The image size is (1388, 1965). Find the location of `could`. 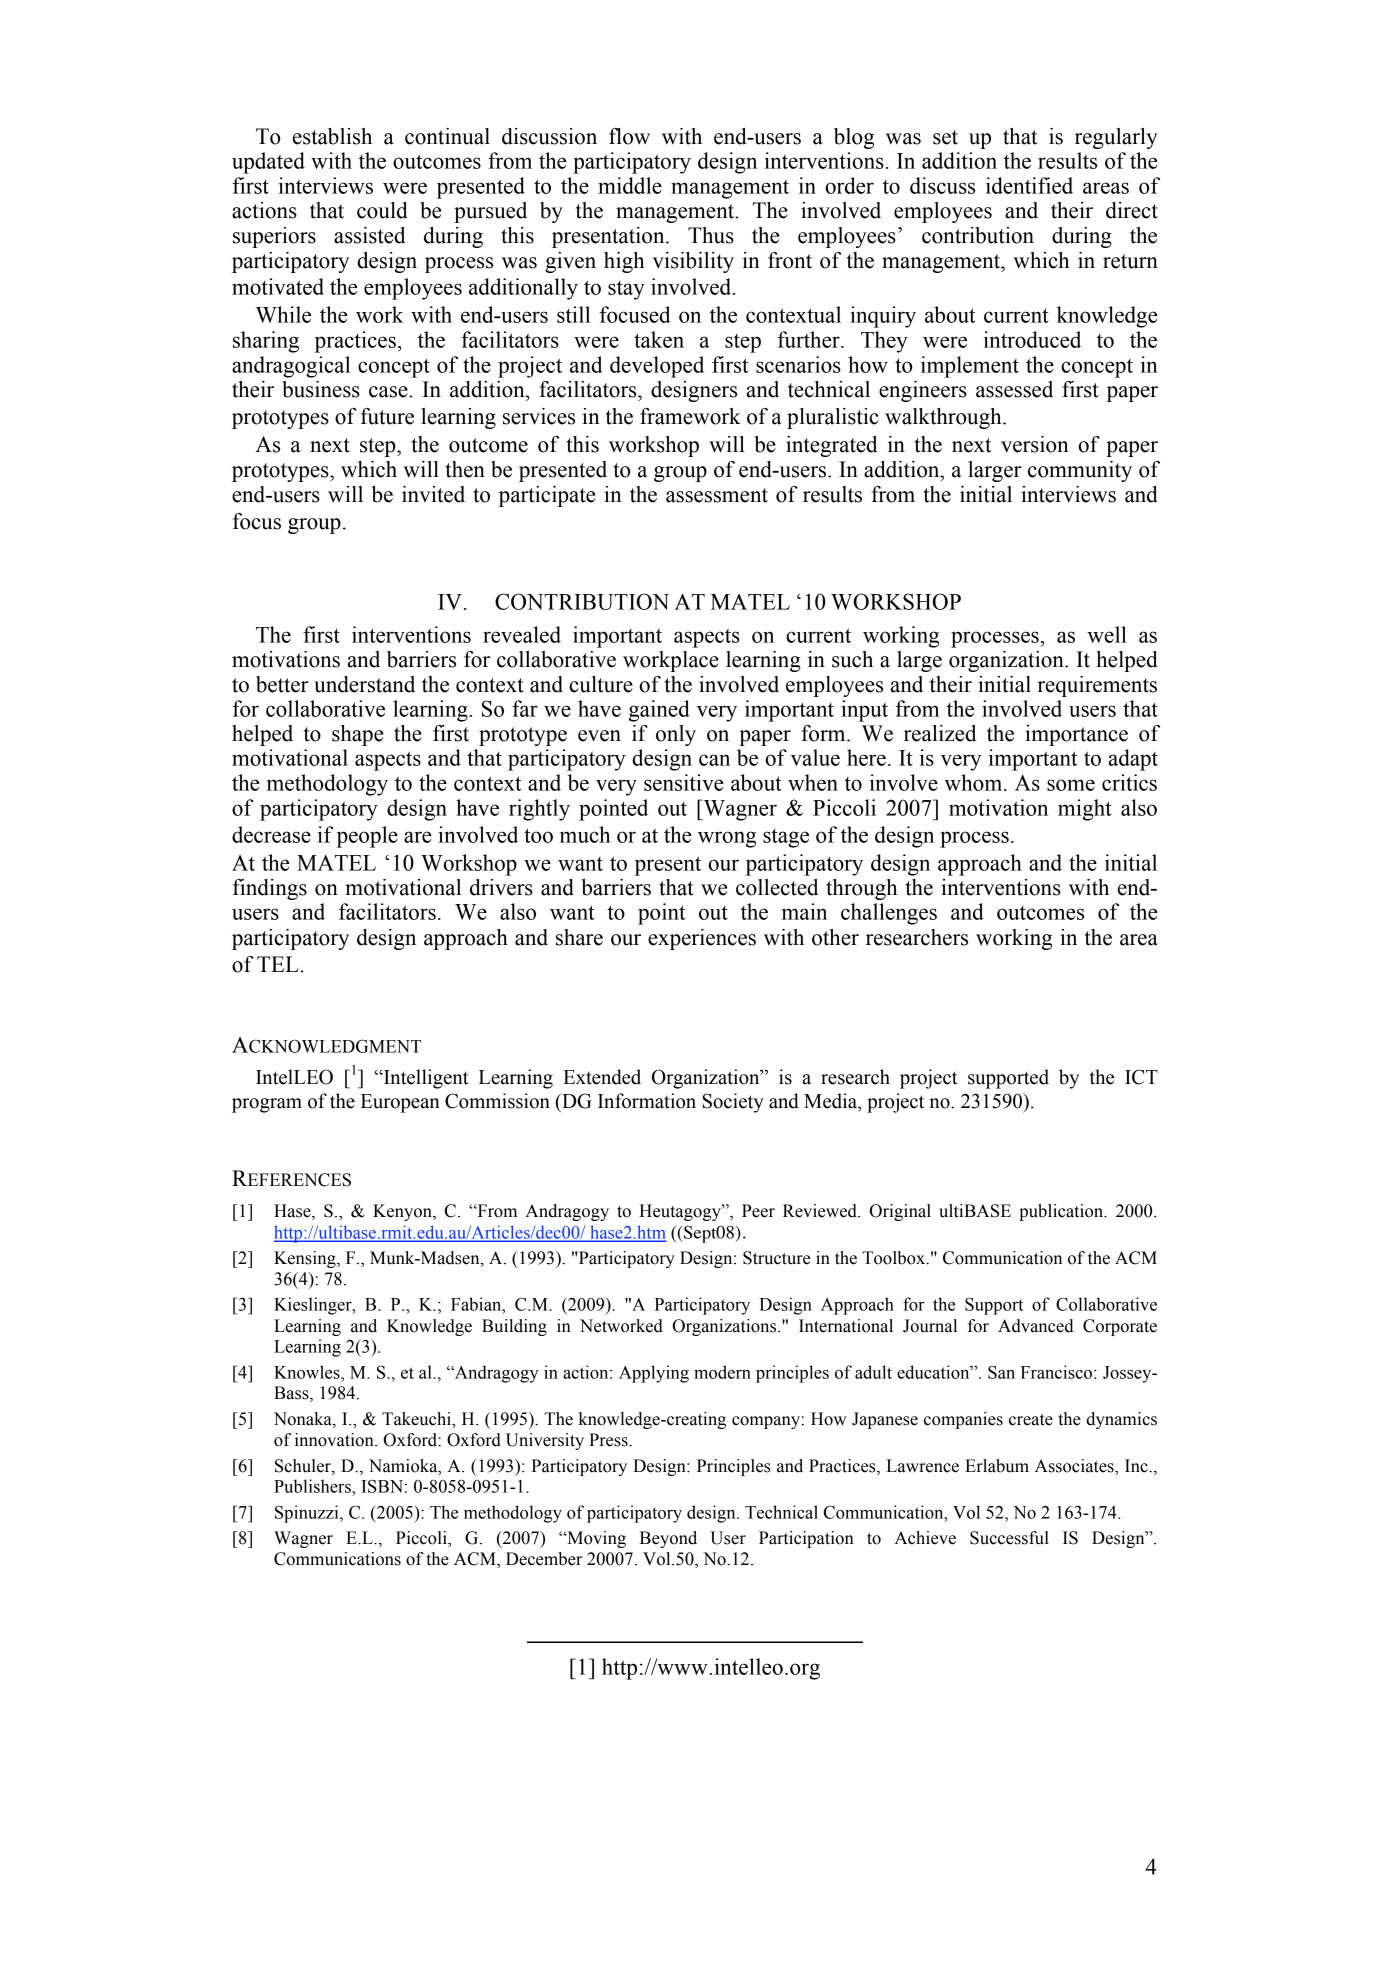

could is located at coordinates (382, 210).
